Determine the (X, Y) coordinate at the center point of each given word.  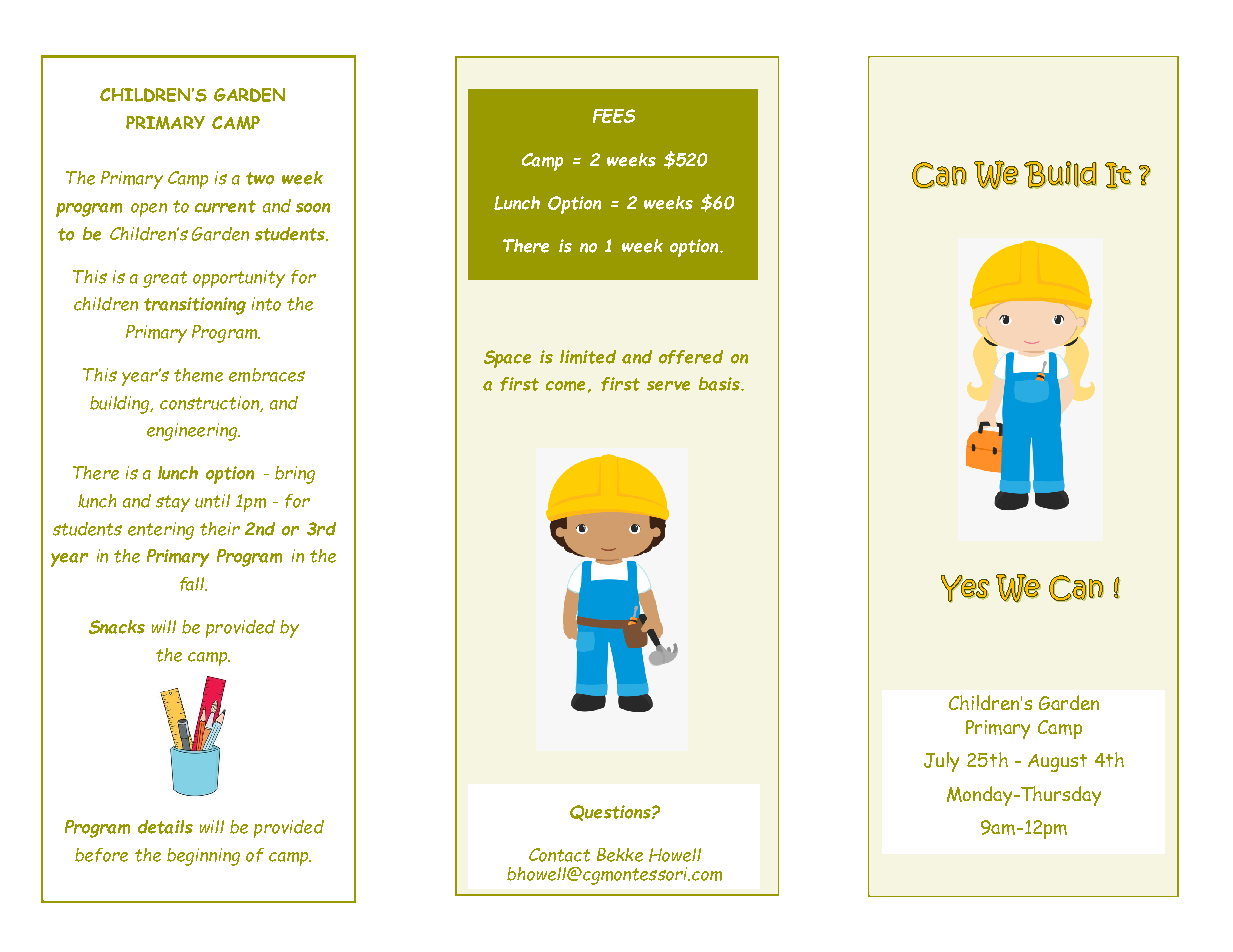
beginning (203, 857)
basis (720, 384)
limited (588, 357)
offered (691, 357)
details (165, 827)
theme (198, 375)
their (220, 529)
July (941, 762)
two (260, 178)
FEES (614, 116)
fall (193, 584)
